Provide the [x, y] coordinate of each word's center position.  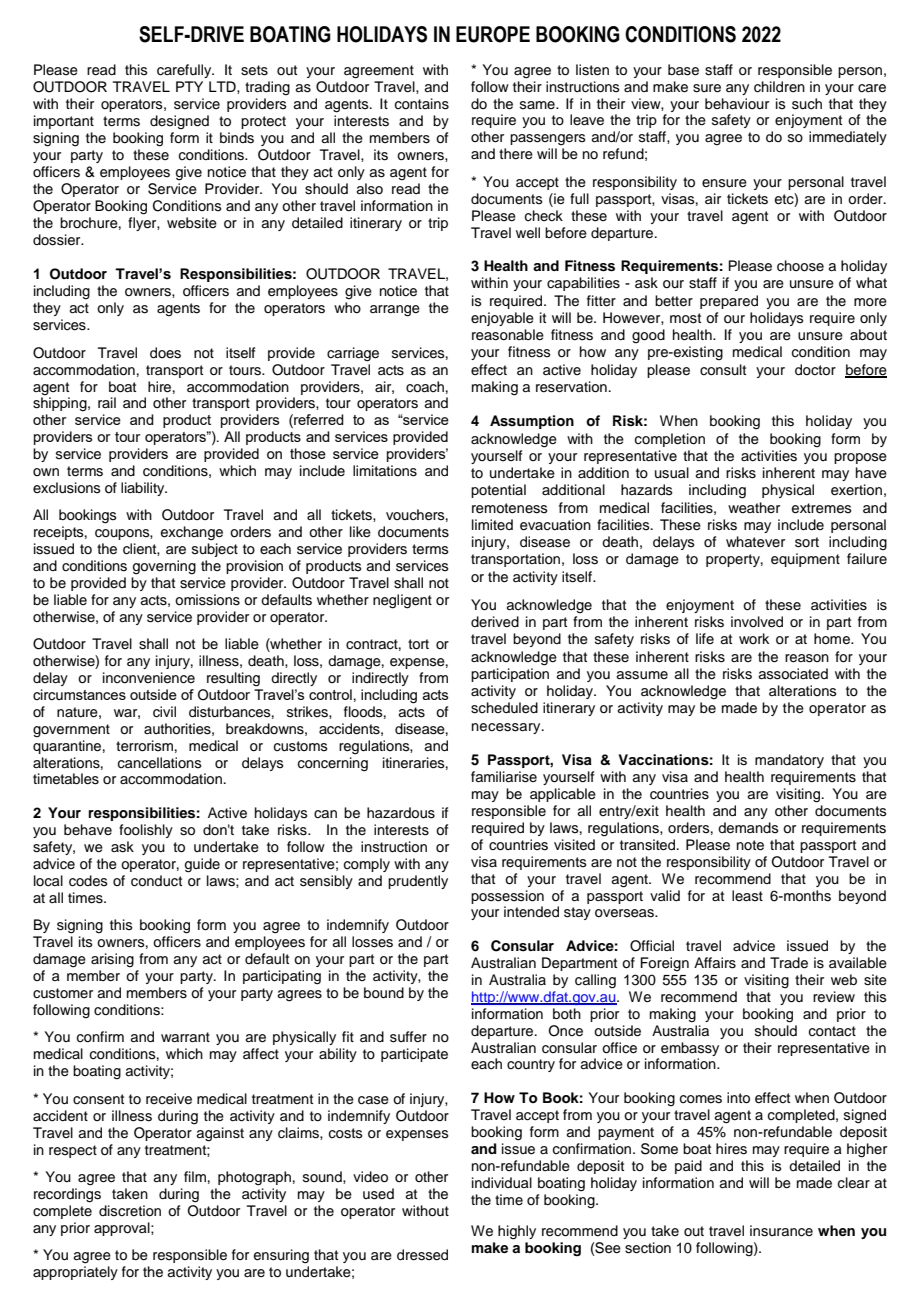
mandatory [789, 761]
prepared [729, 302]
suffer [408, 1037]
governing [164, 567]
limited [492, 524]
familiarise [504, 777]
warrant [185, 1037]
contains [422, 104]
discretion [130, 1211]
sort [807, 542]
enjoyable [502, 319]
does [165, 353]
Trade [789, 963]
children [779, 87]
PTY [189, 86]
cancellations [160, 763]
